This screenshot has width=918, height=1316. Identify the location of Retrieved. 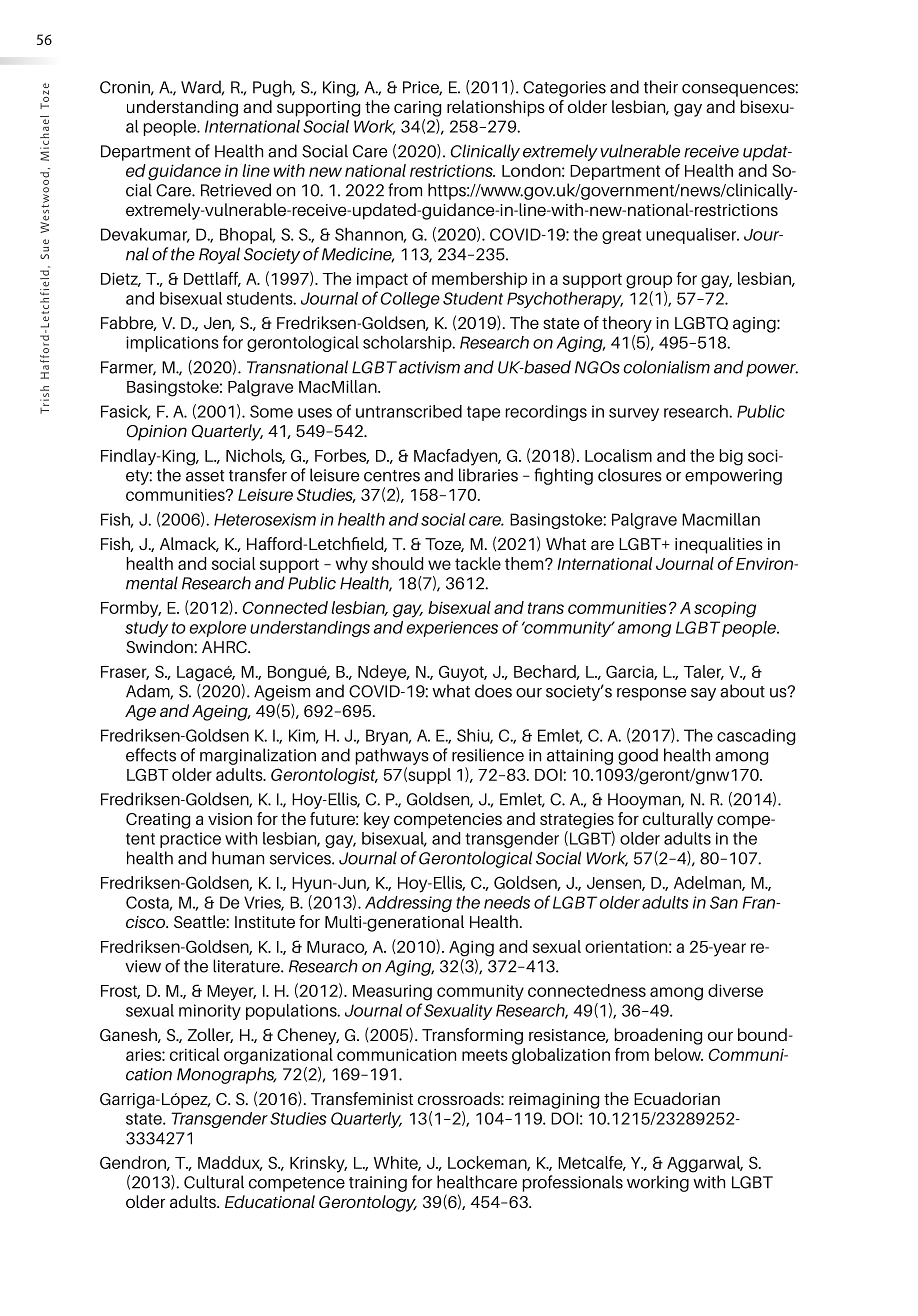
(236, 190).
